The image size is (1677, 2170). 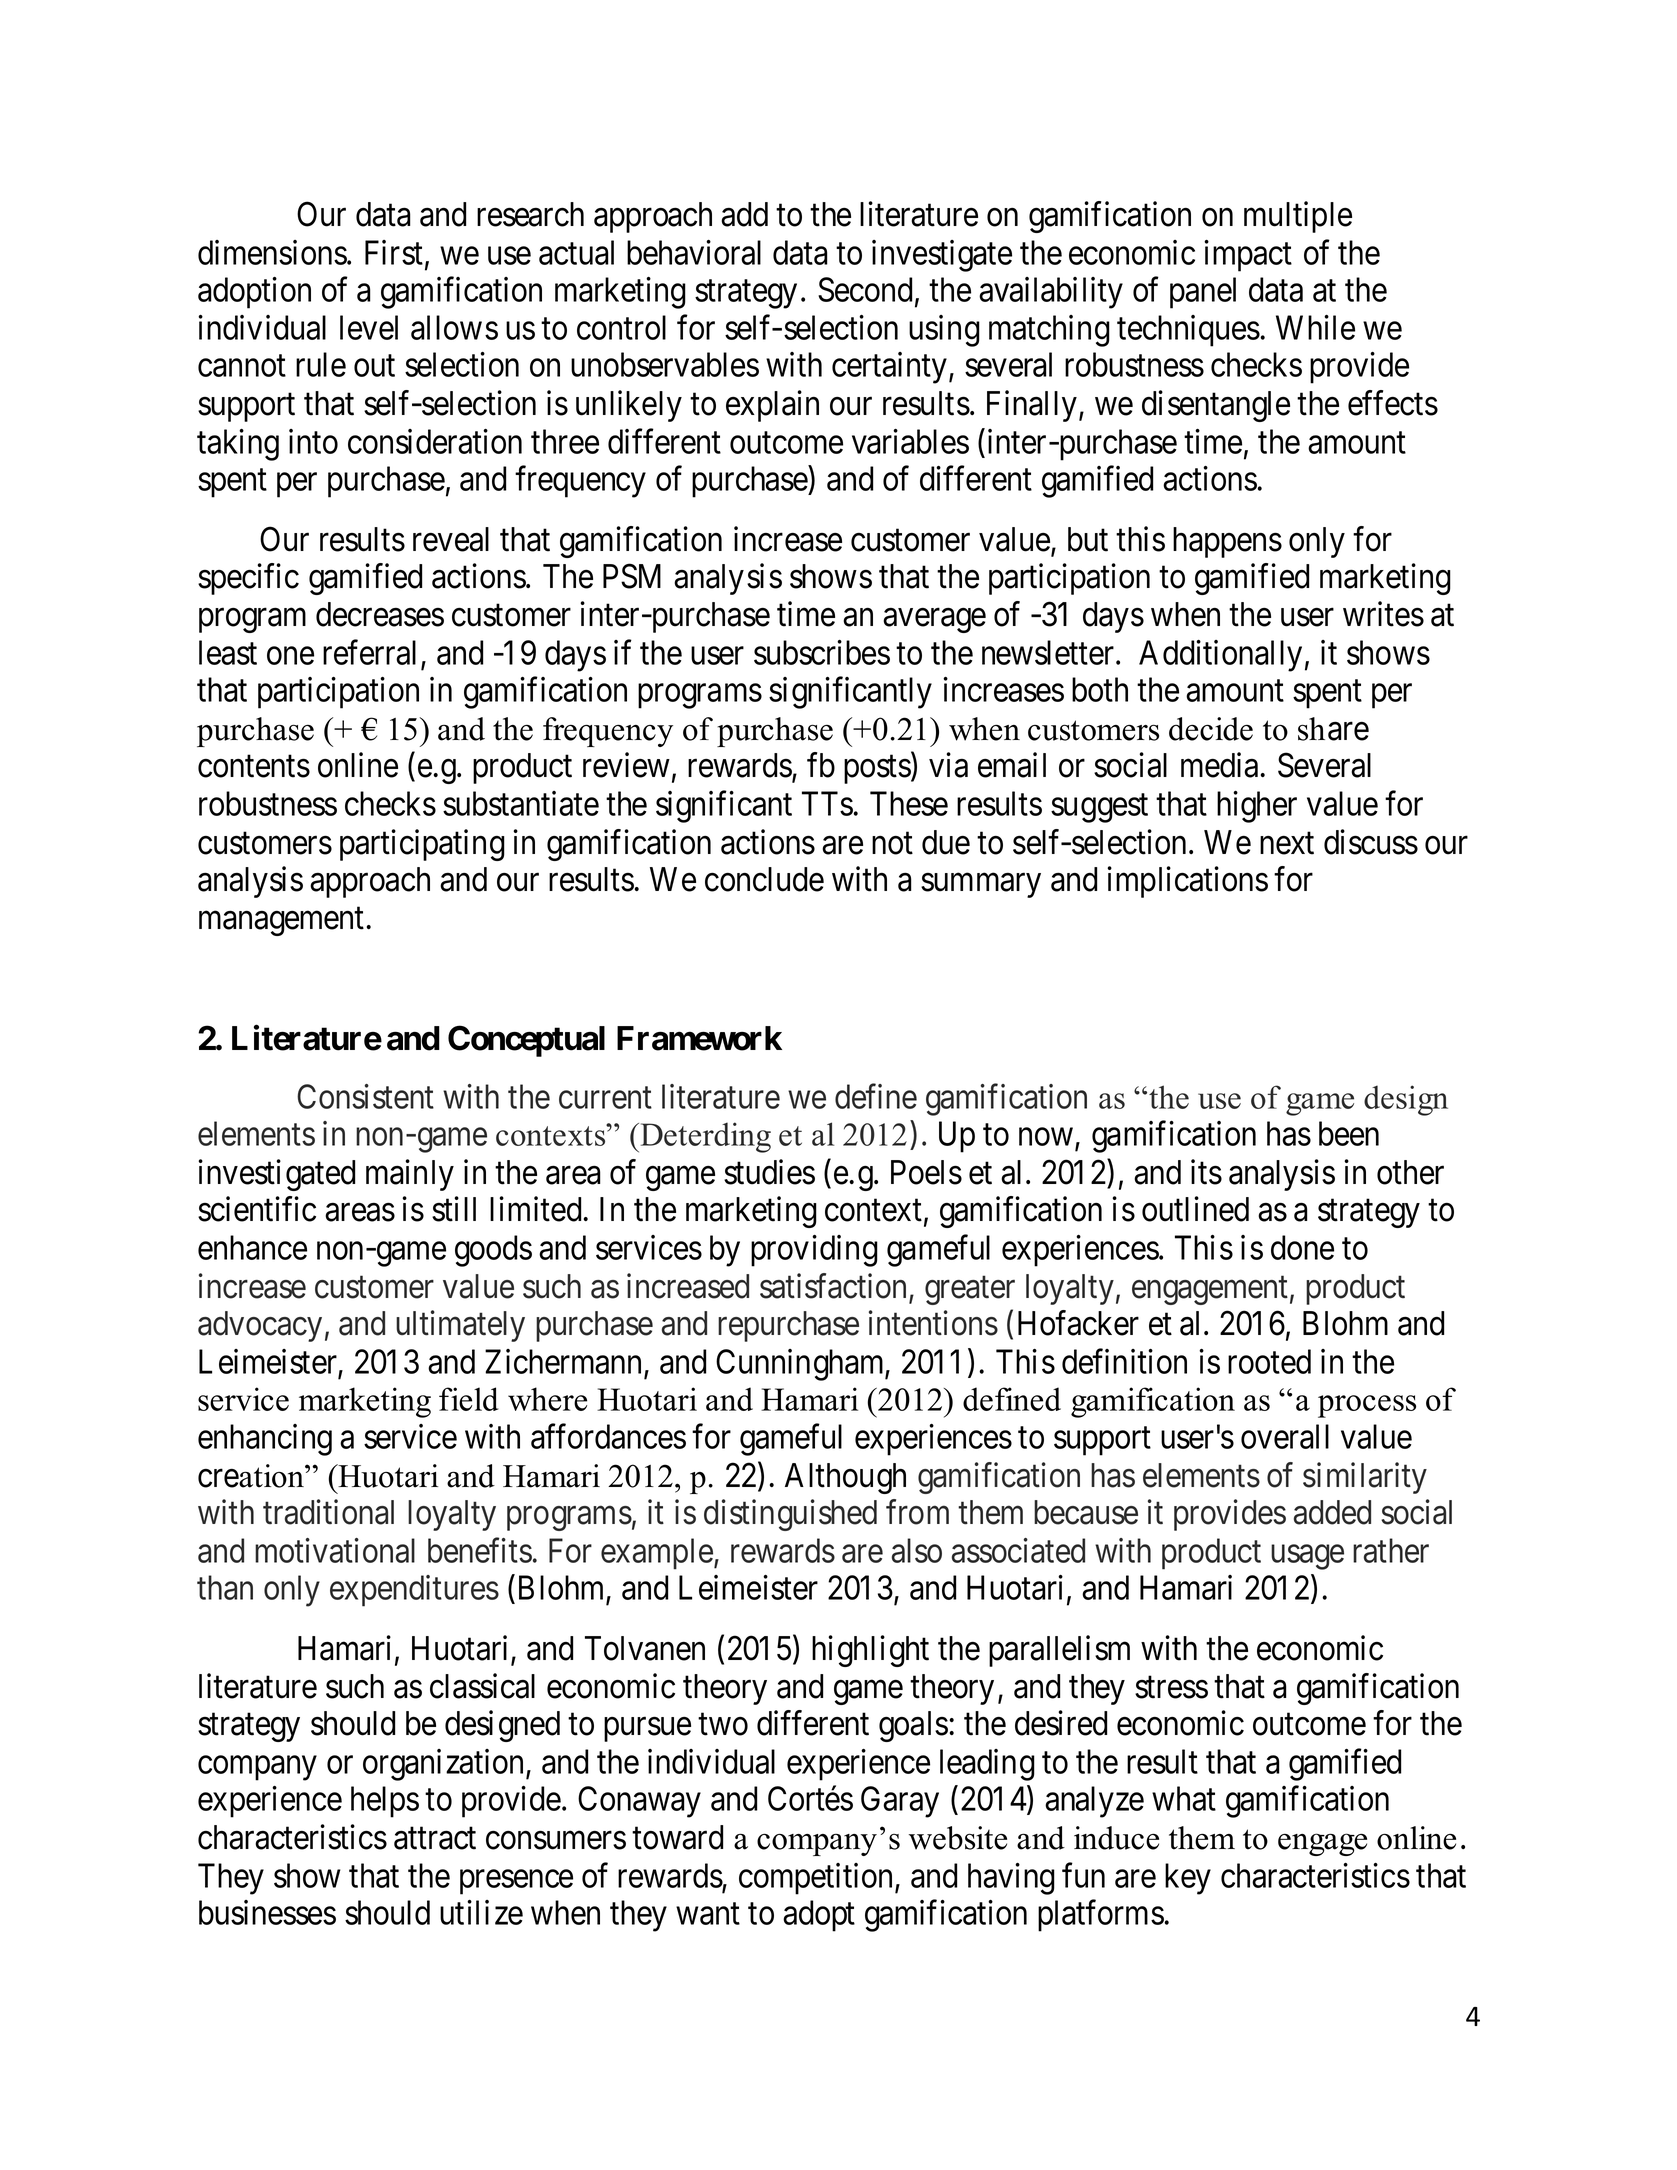 I want to click on participating, so click(x=422, y=845).
